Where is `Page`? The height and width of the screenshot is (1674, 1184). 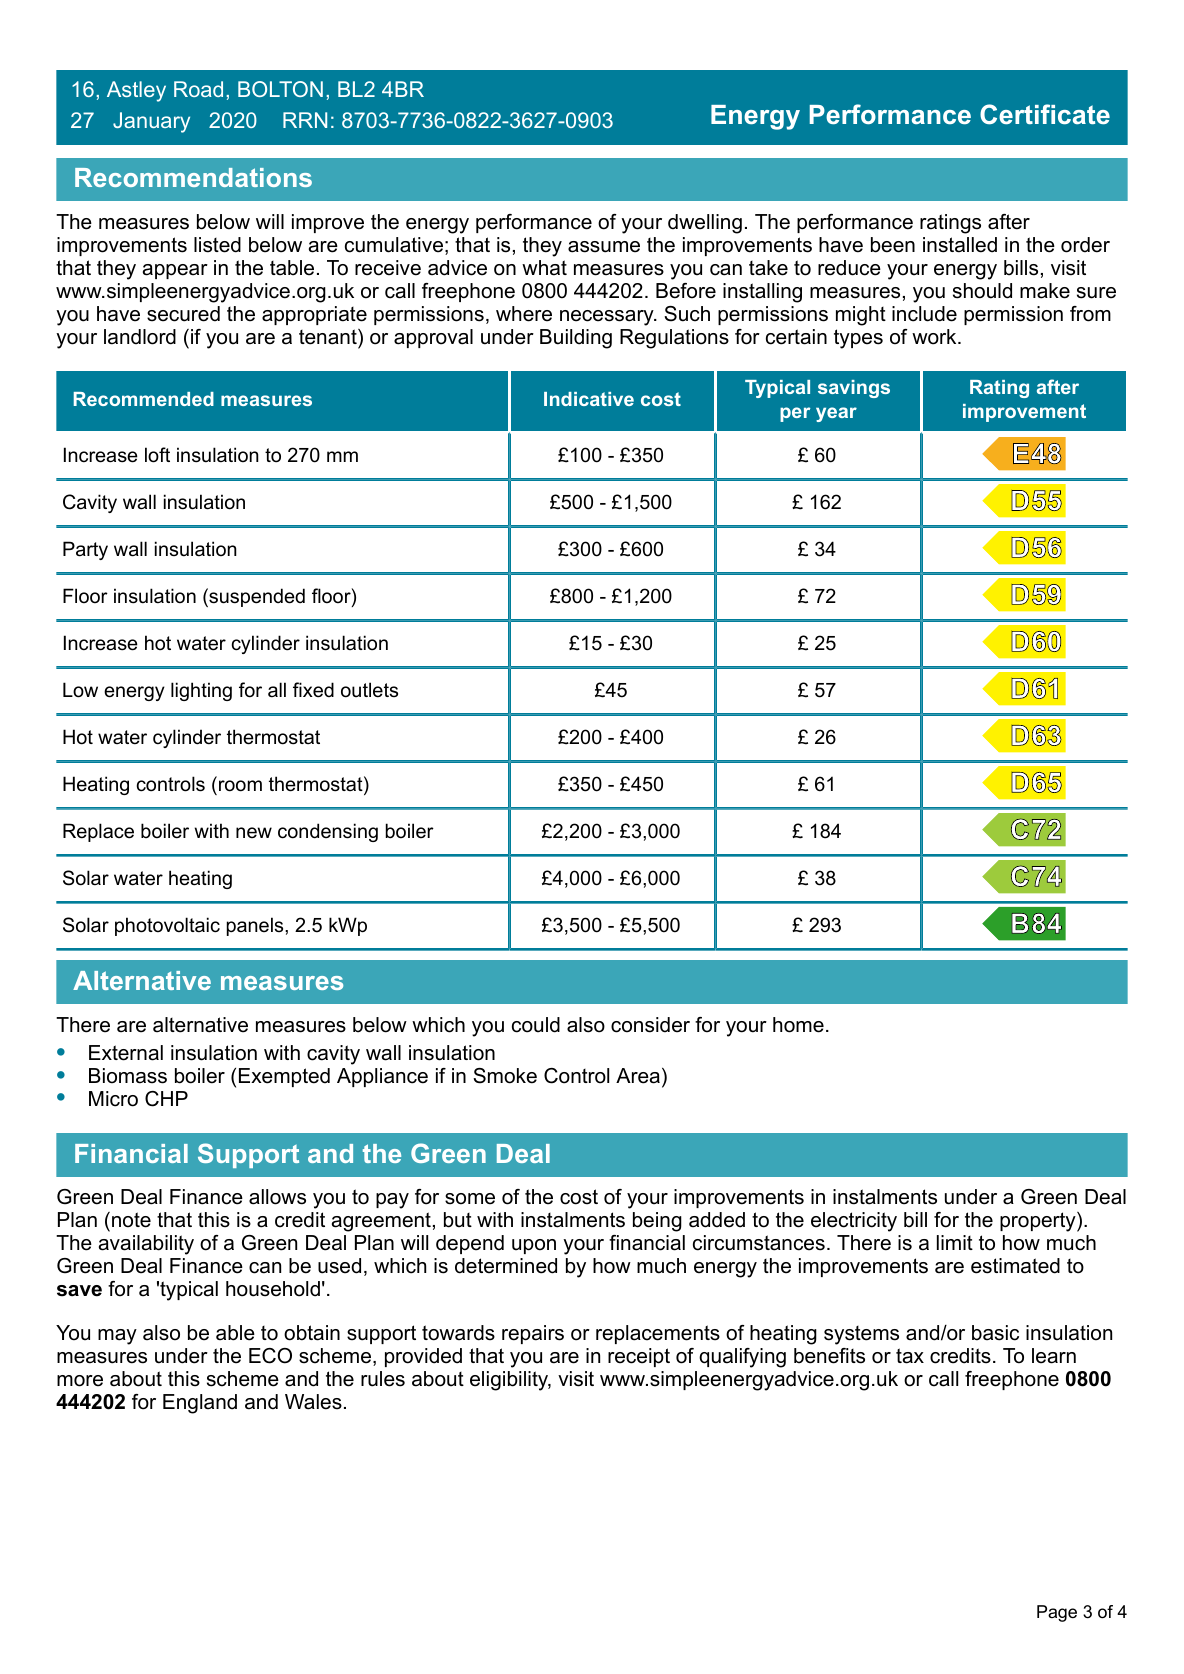 Page is located at coordinates (1057, 1613).
